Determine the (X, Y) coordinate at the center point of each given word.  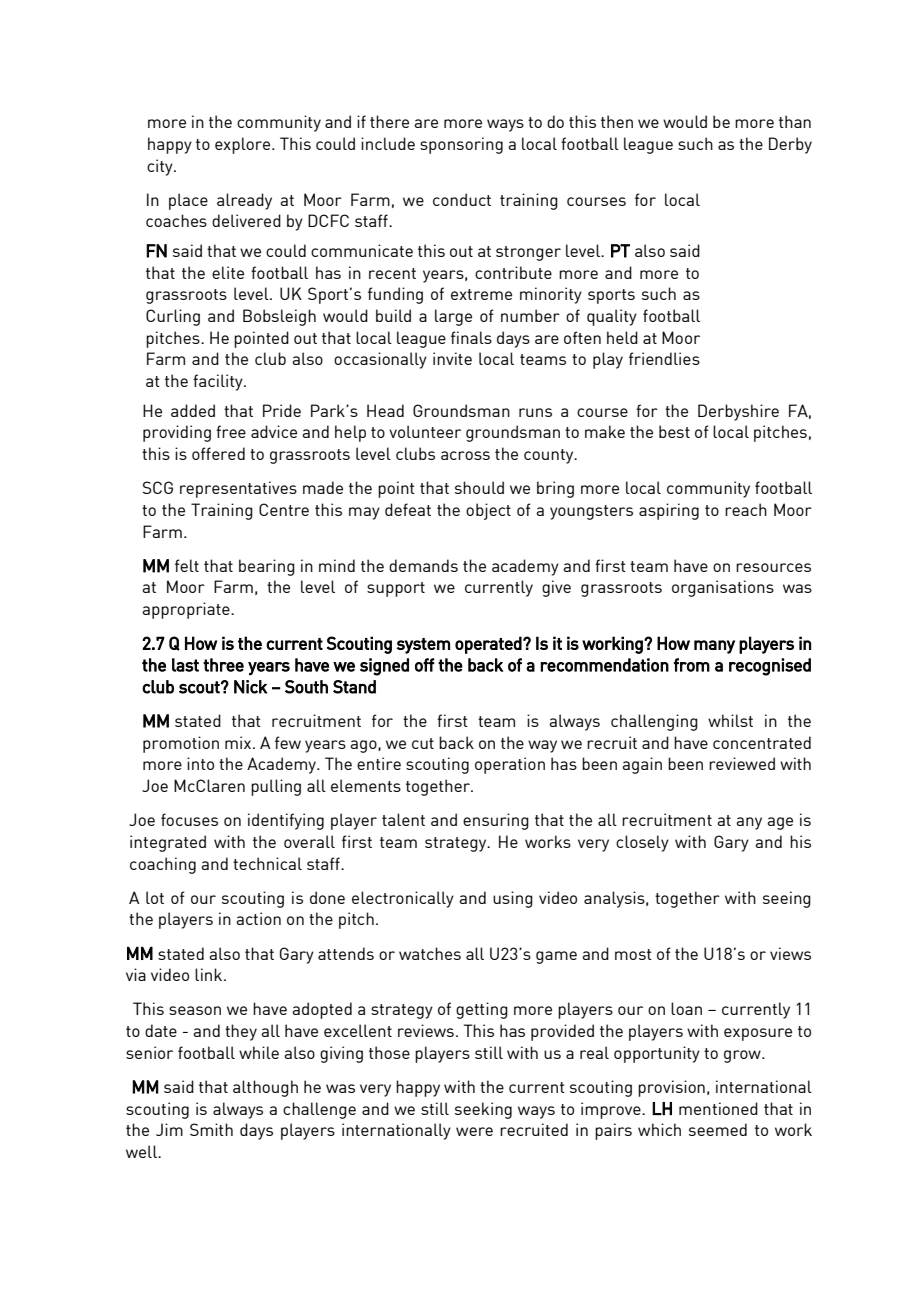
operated (488, 645)
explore (244, 145)
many (714, 647)
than (795, 121)
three (223, 665)
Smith (211, 1129)
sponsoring (461, 145)
